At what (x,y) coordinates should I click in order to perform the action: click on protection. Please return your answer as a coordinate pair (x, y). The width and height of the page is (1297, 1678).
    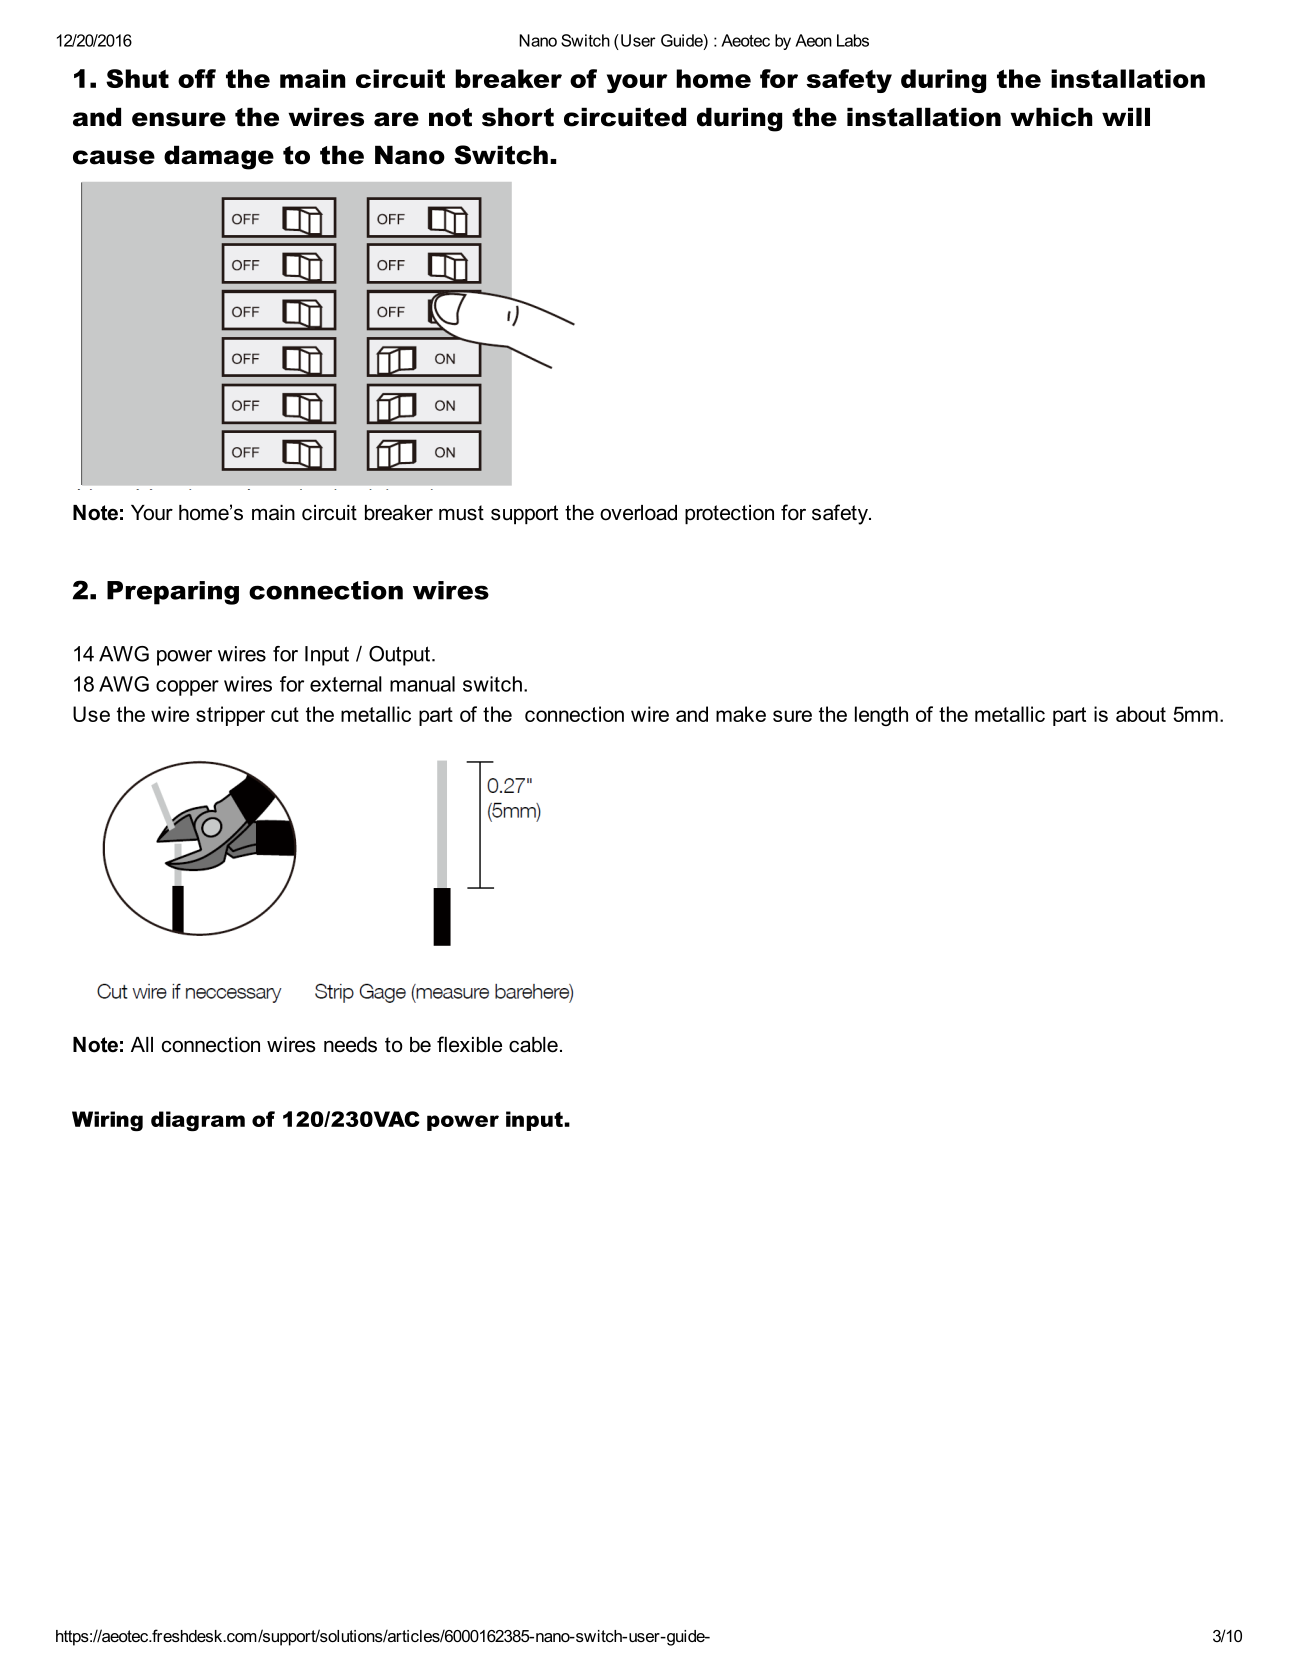
    Looking at the image, I should click on (729, 515).
